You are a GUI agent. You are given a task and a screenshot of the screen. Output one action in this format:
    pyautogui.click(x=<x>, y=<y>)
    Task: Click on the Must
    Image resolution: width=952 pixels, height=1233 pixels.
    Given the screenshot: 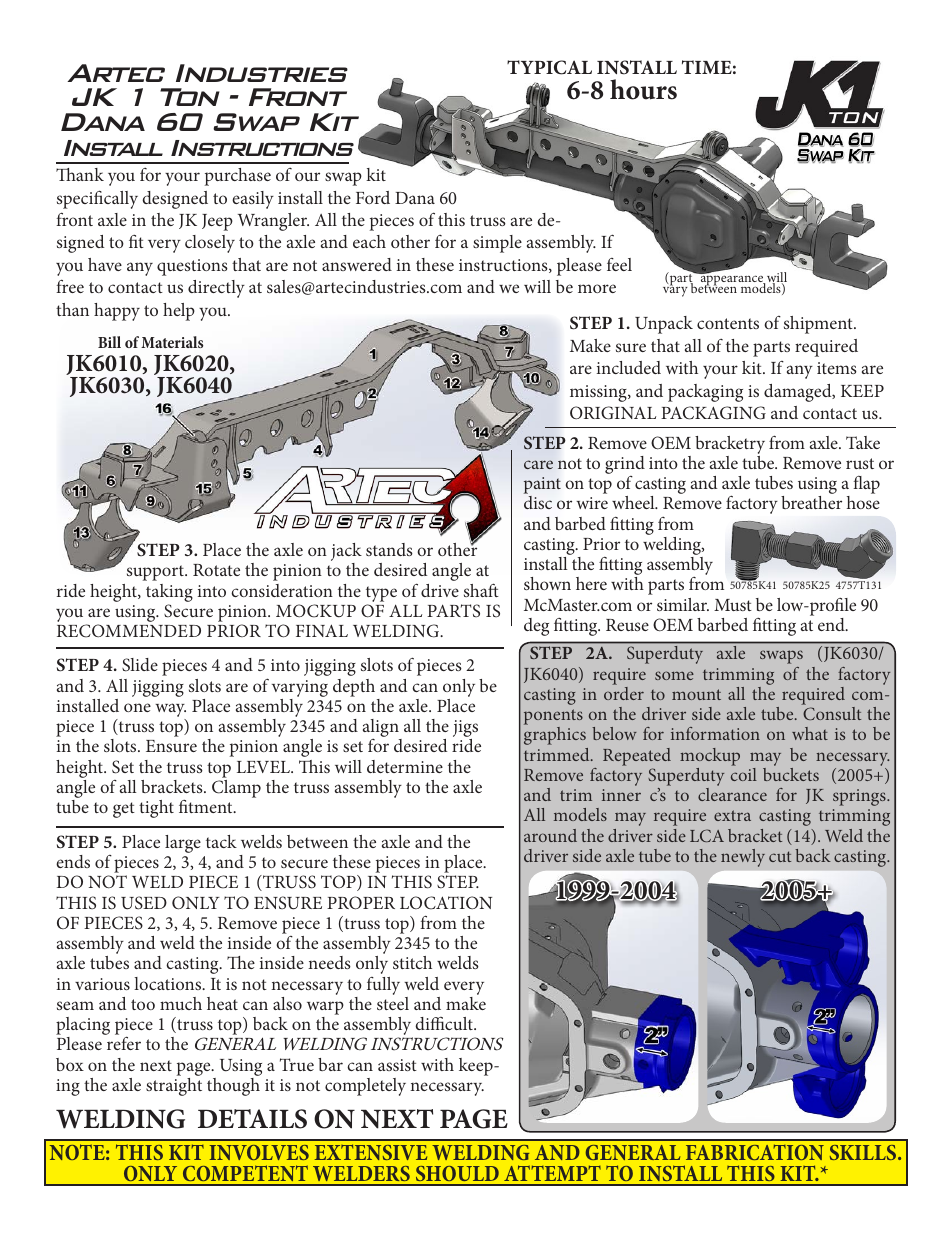 What is the action you would take?
    pyautogui.click(x=733, y=605)
